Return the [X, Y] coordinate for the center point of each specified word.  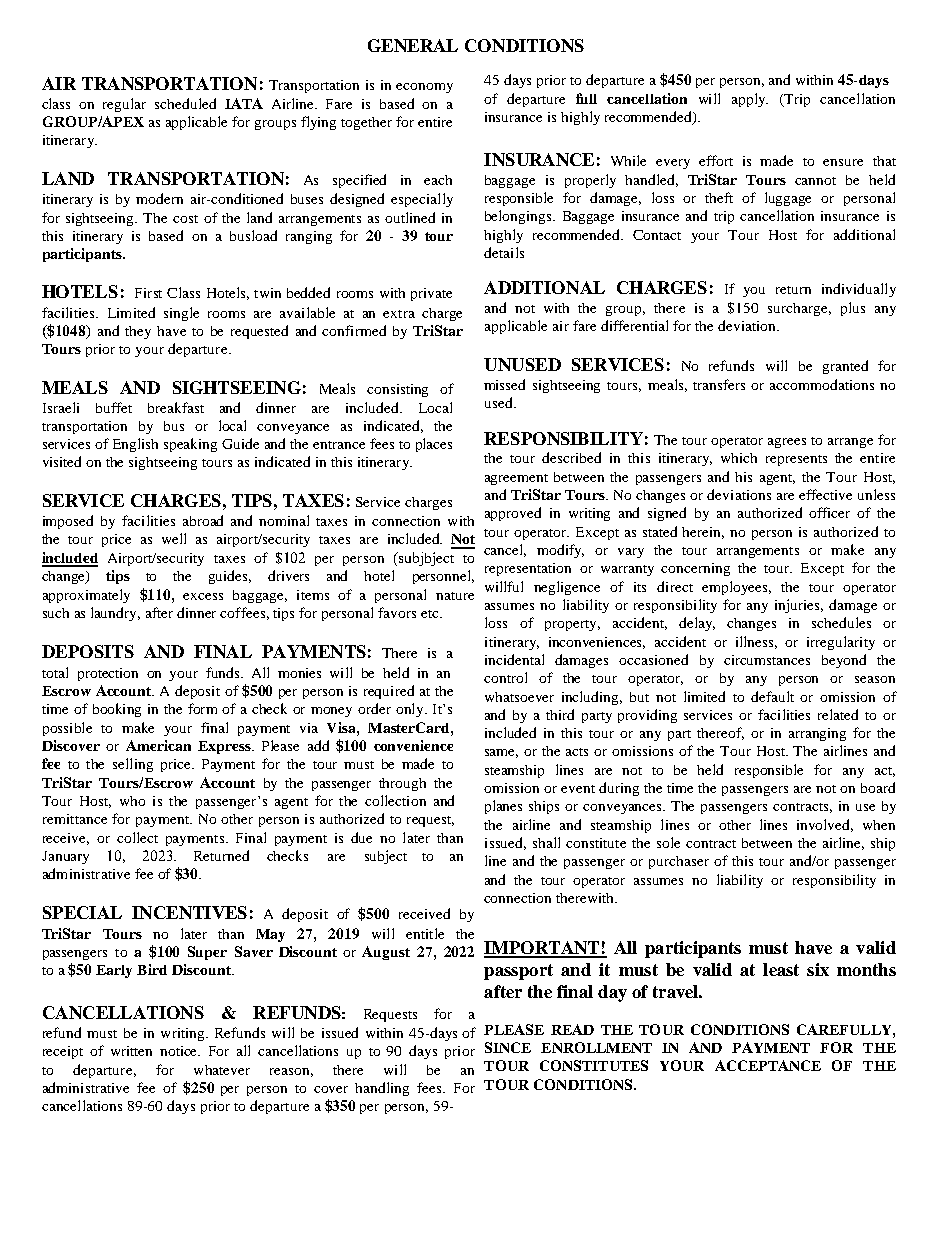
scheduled [185, 103]
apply [750, 100]
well [174, 538]
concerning [695, 569]
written [131, 1051]
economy [424, 88]
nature [455, 596]
